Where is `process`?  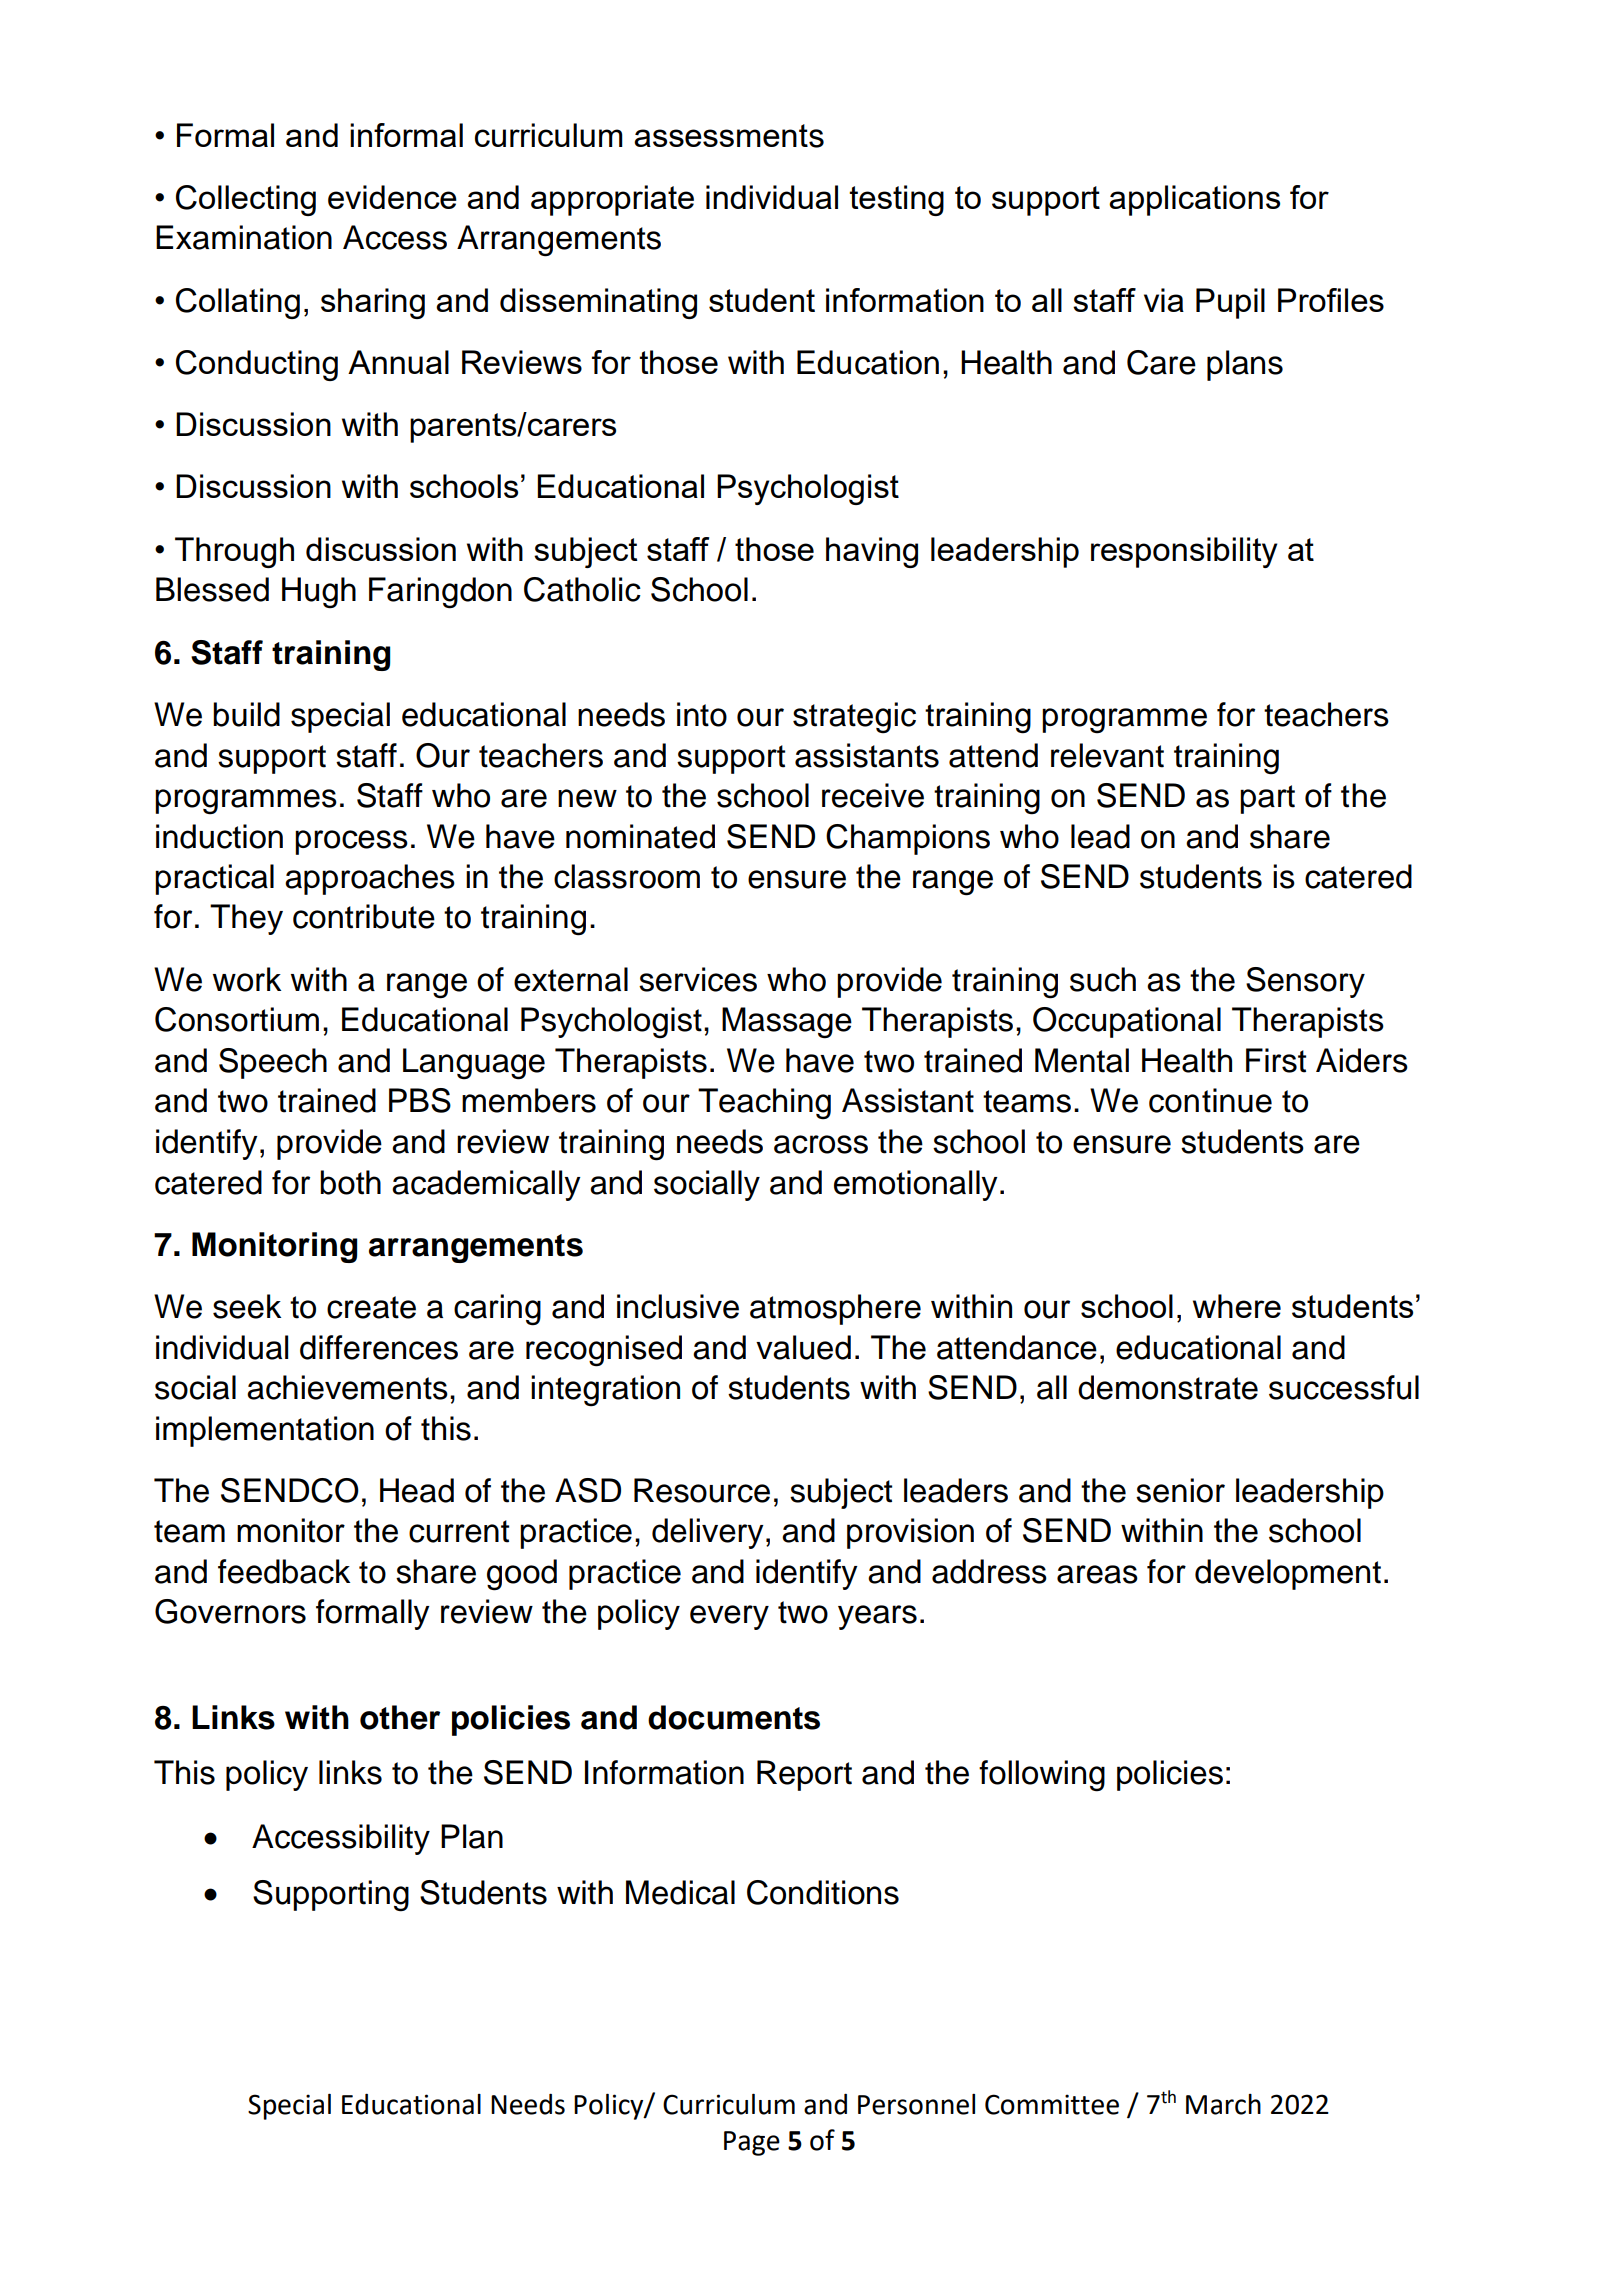
process is located at coordinates (351, 842).
